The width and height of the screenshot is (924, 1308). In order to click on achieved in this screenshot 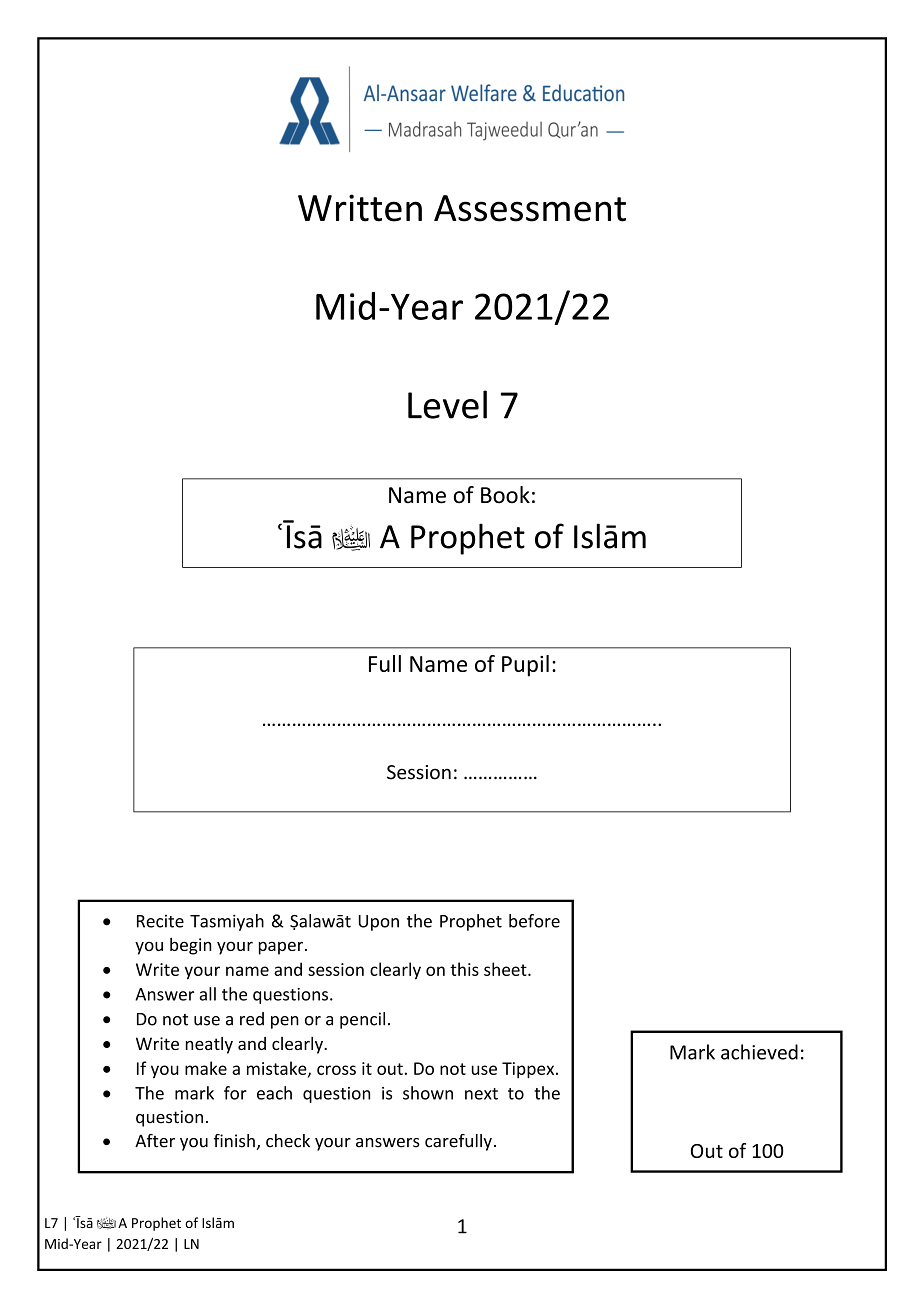, I will do `click(759, 1052)`.
